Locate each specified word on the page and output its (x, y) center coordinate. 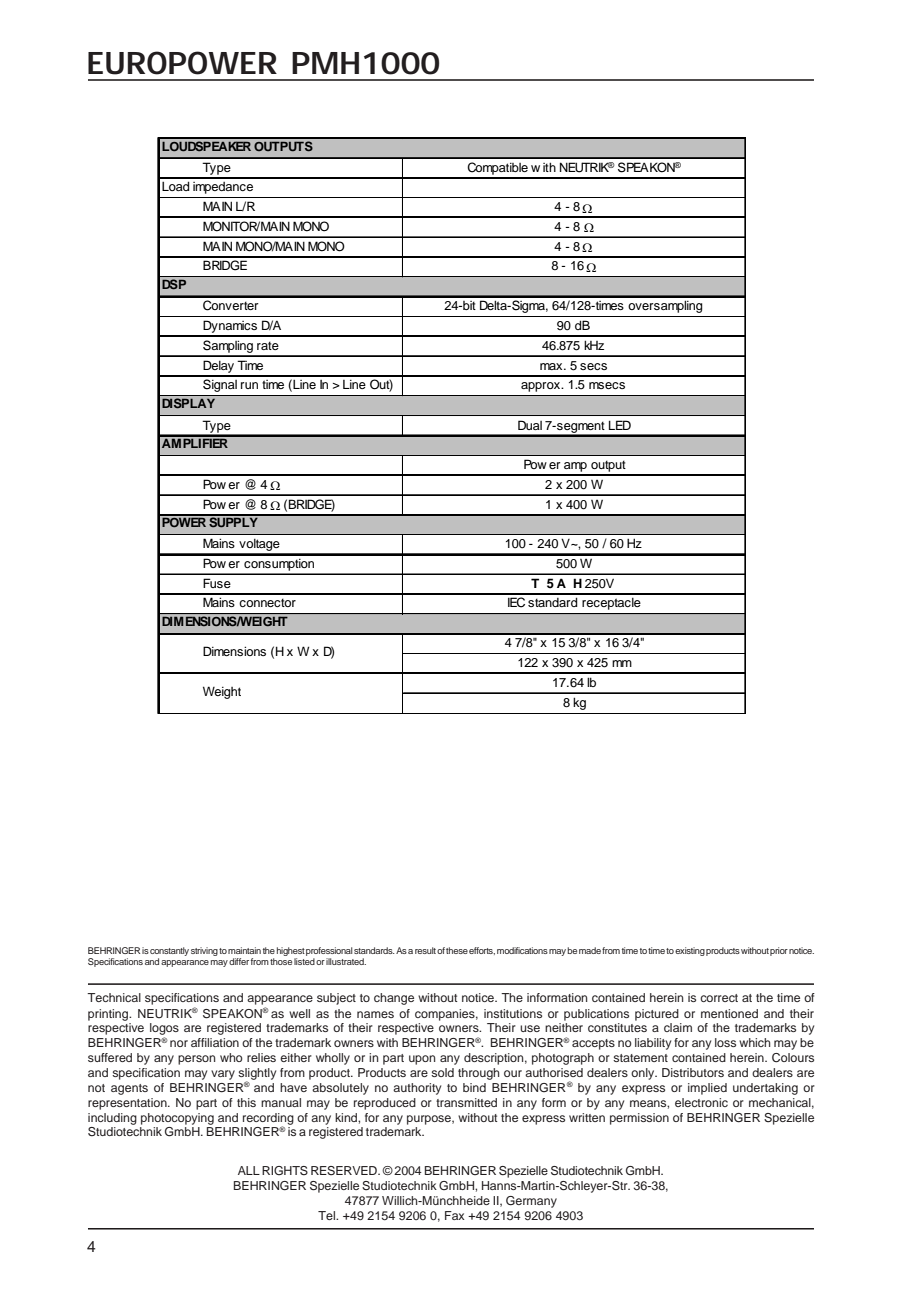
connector (267, 602)
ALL (249, 1170)
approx (542, 387)
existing (690, 951)
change (394, 999)
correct (719, 998)
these (457, 950)
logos (164, 1029)
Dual (530, 425)
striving (204, 951)
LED (620, 425)
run (249, 385)
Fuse (217, 583)
